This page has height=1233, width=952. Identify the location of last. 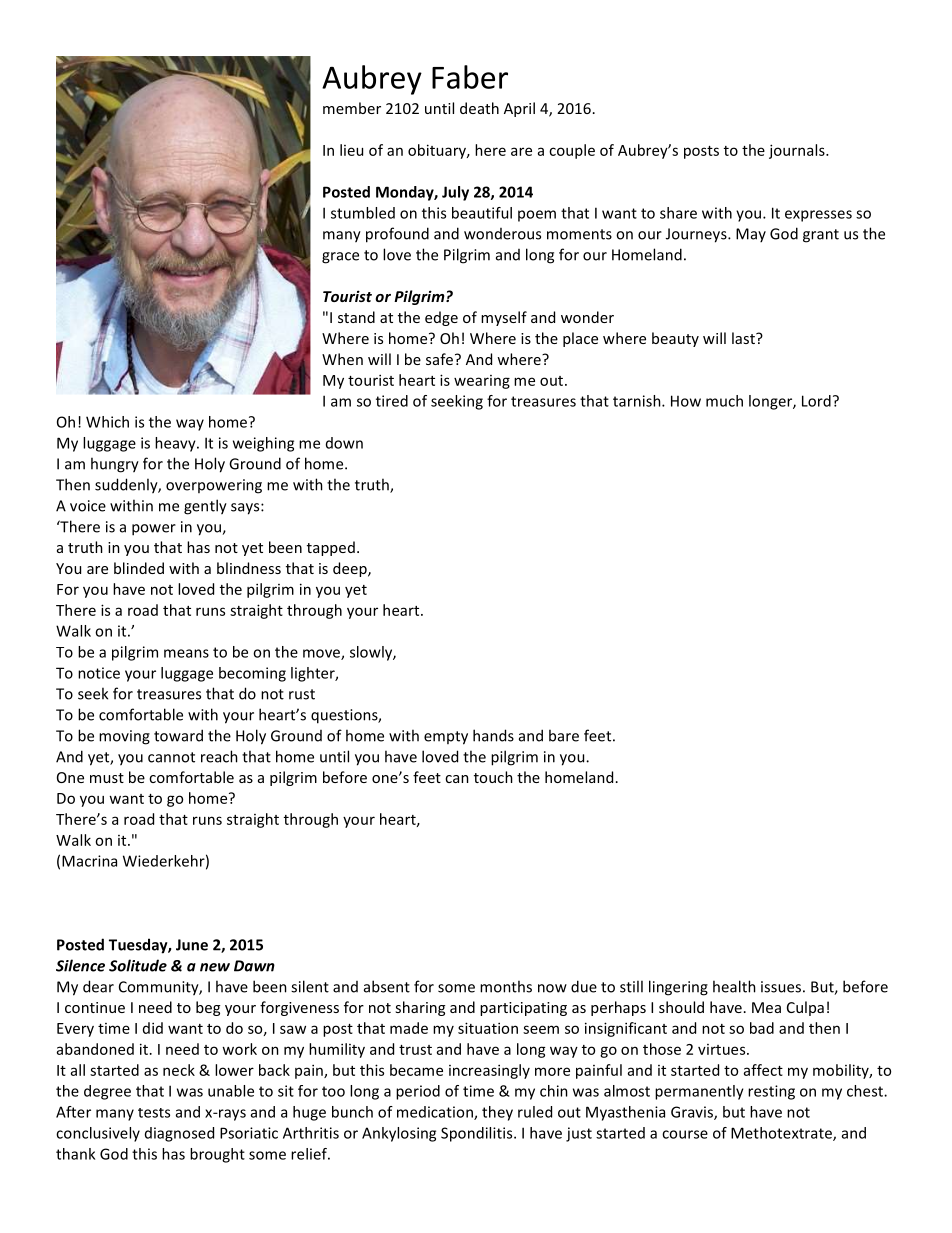
(744, 338).
